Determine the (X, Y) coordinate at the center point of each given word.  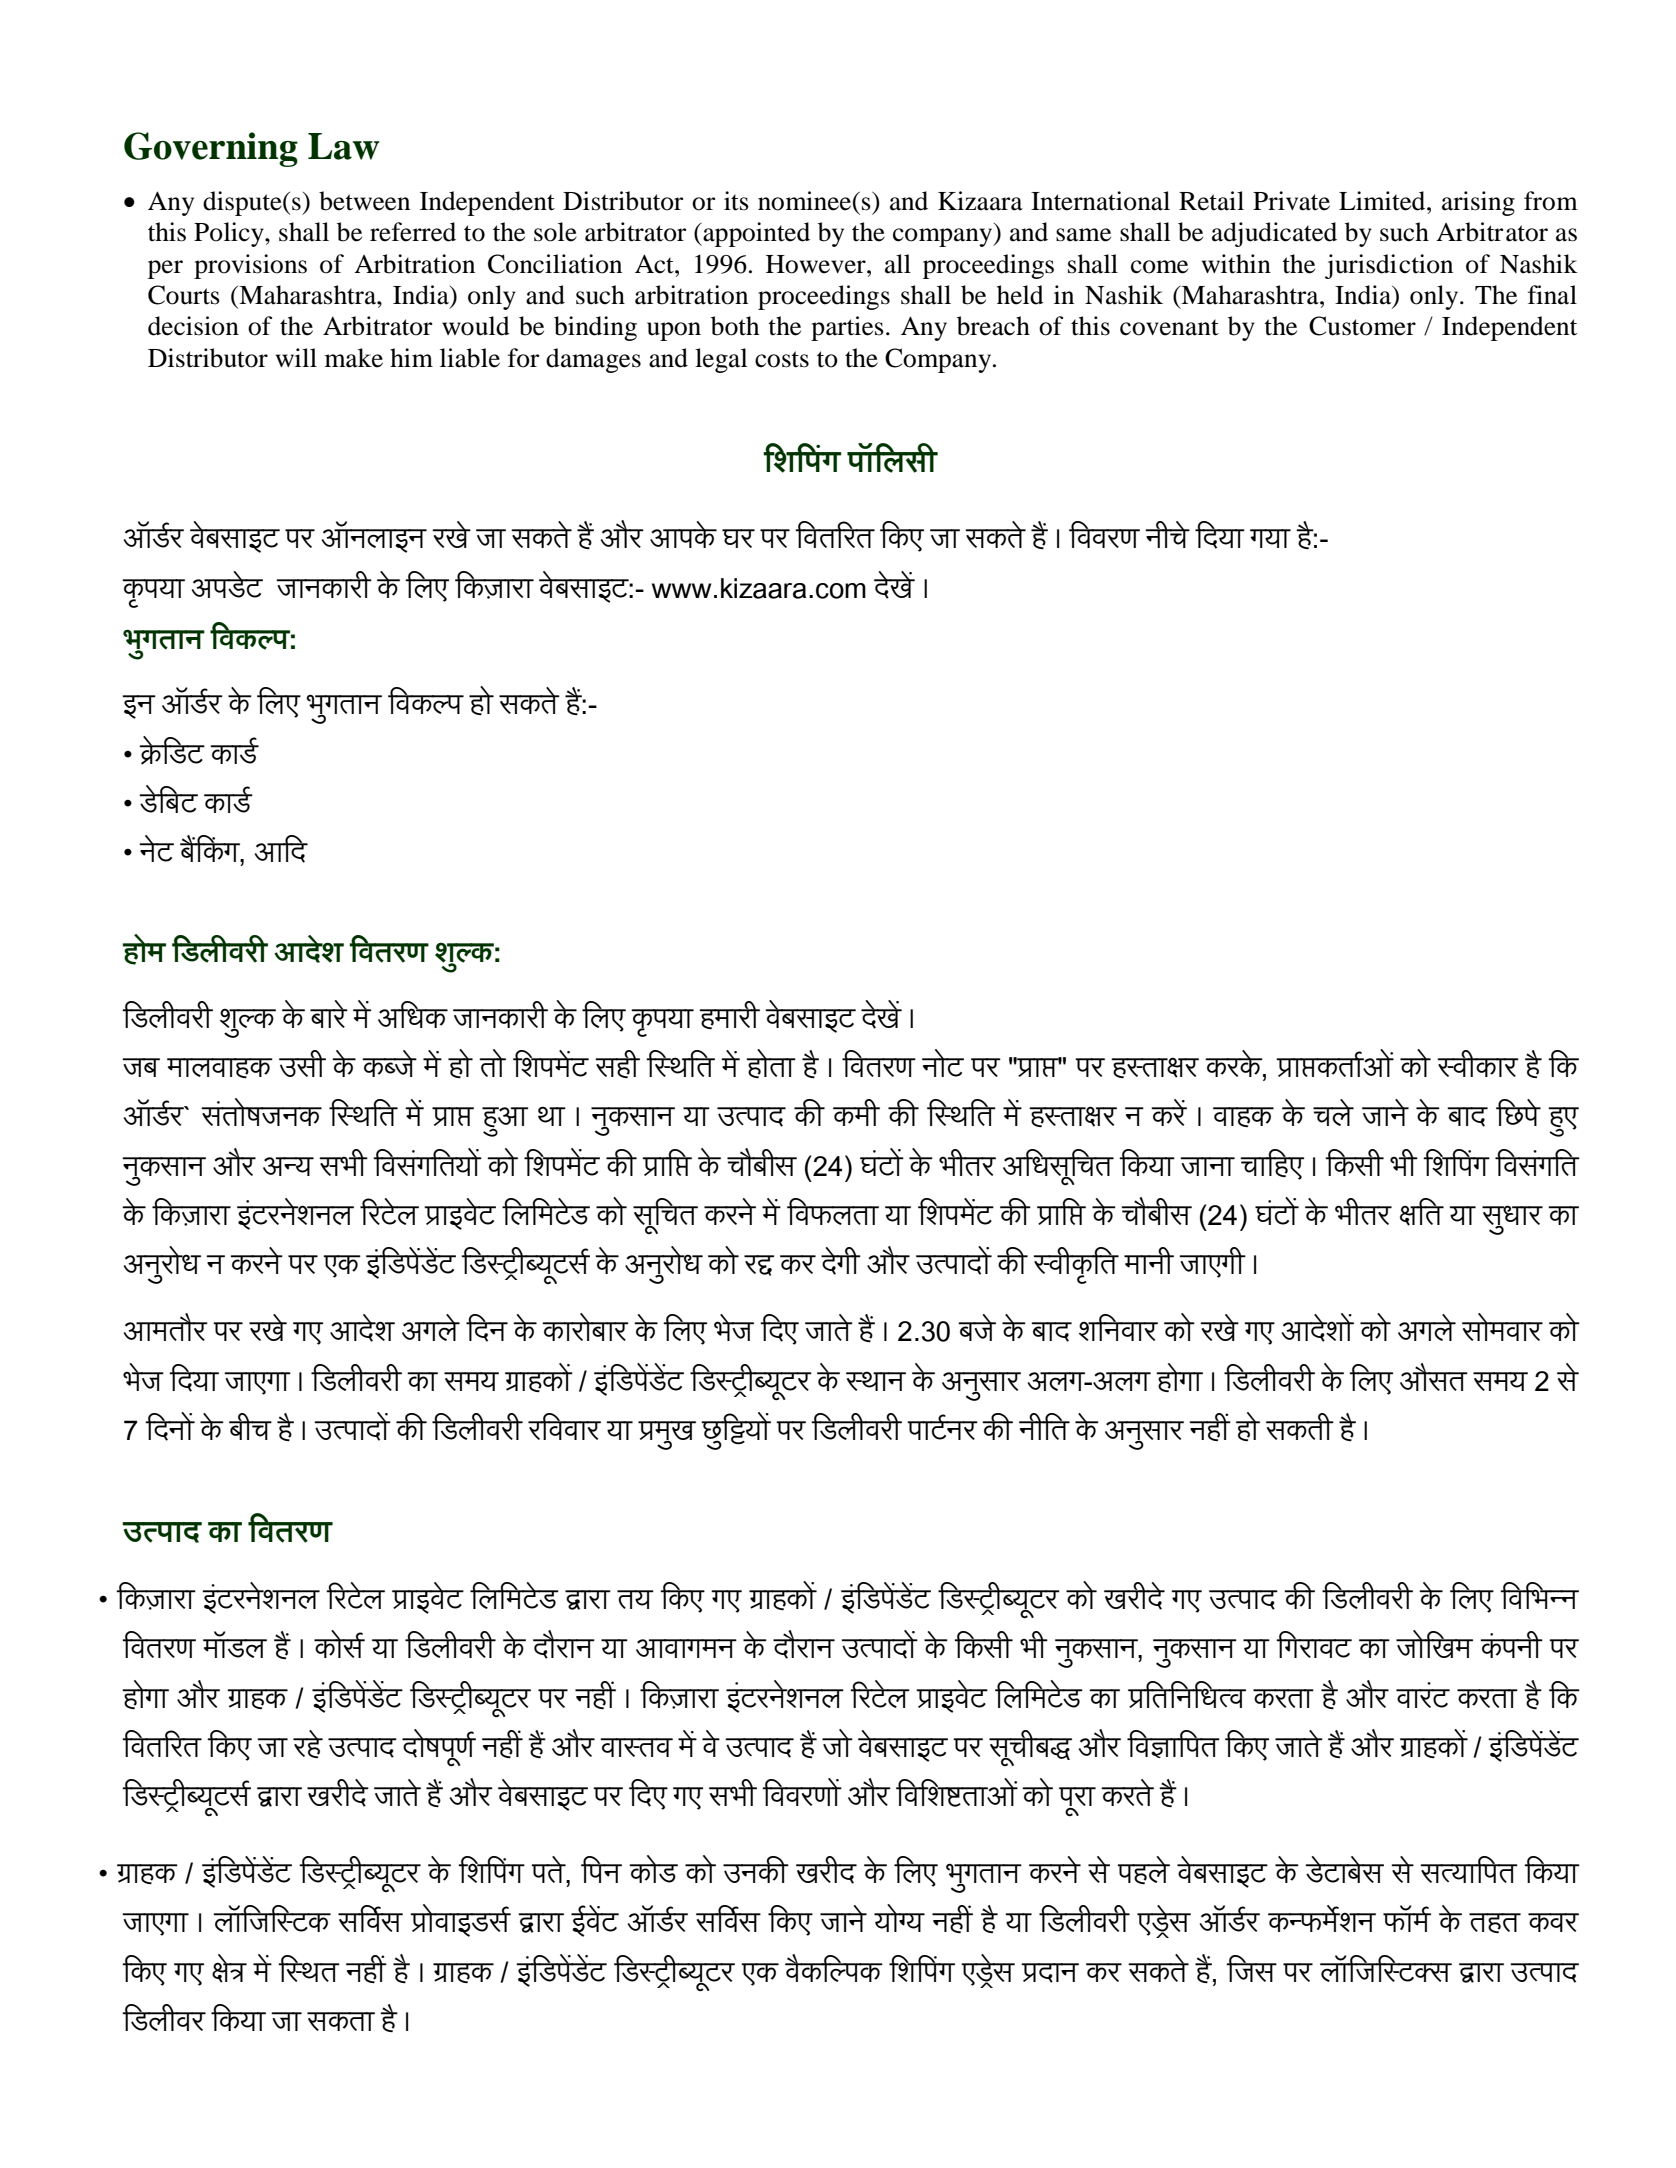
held (1020, 295)
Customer (1362, 326)
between (364, 201)
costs (782, 359)
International (1100, 201)
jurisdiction (1389, 266)
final (1552, 295)
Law (344, 146)
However (817, 264)
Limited (1383, 201)
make (354, 358)
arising (1478, 203)
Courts (184, 295)
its (736, 201)
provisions (250, 266)
